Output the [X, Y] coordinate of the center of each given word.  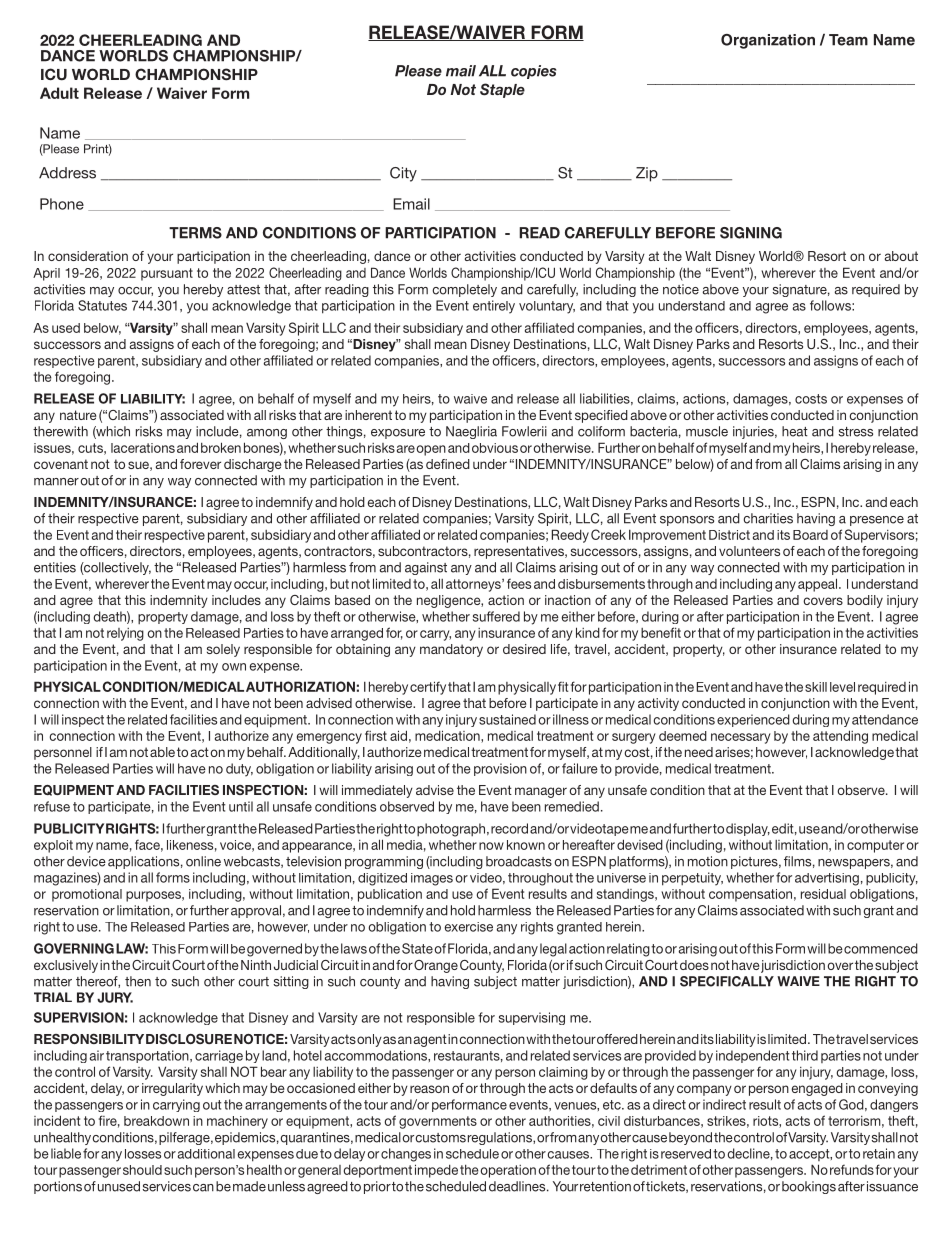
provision [500, 769]
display [748, 829]
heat [795, 431]
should [142, 1170]
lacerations [143, 448]
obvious [495, 448]
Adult [59, 93]
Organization [768, 41]
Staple [502, 90]
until [241, 806]
